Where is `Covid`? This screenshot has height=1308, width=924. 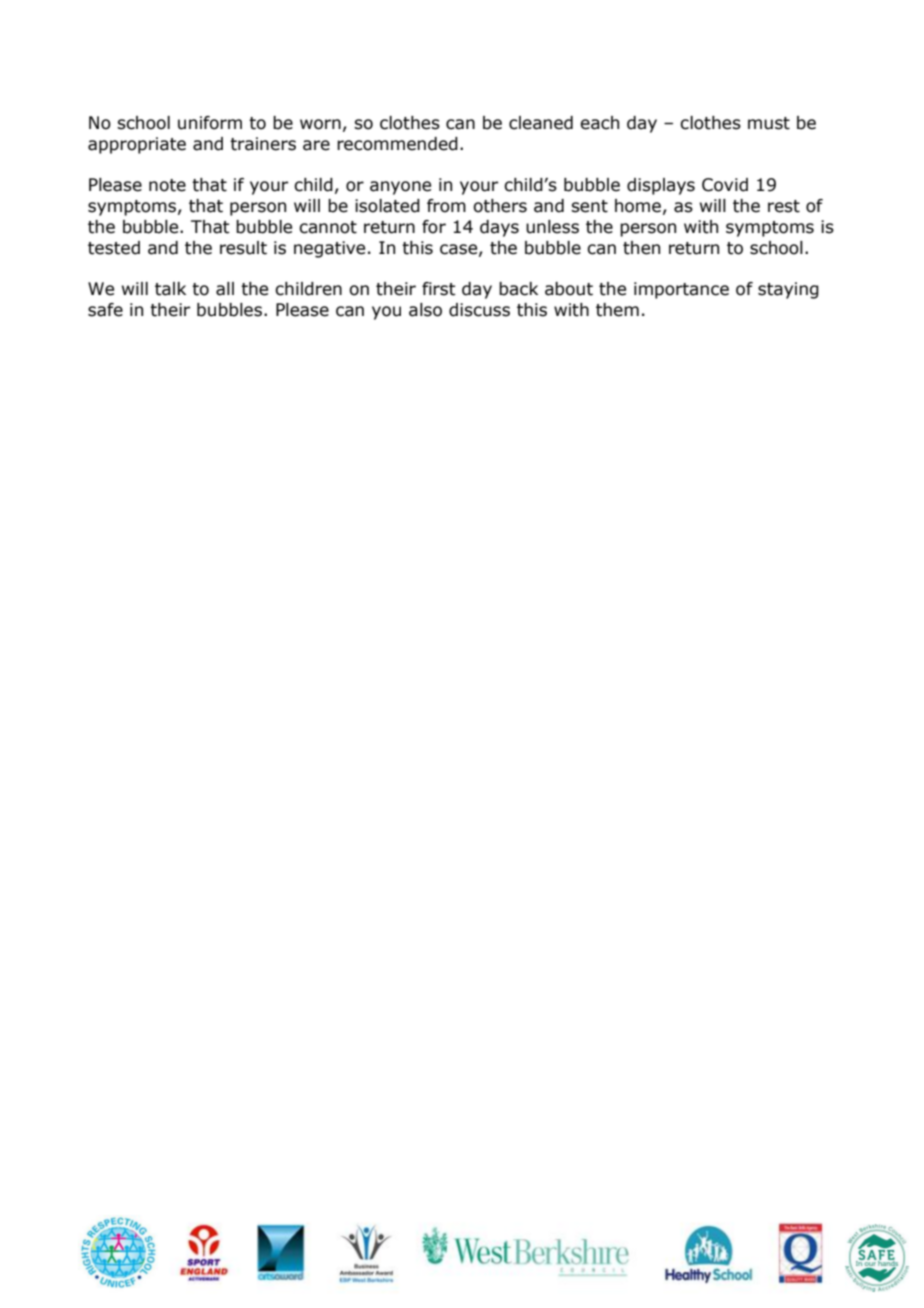
Covid is located at coordinates (725, 185).
